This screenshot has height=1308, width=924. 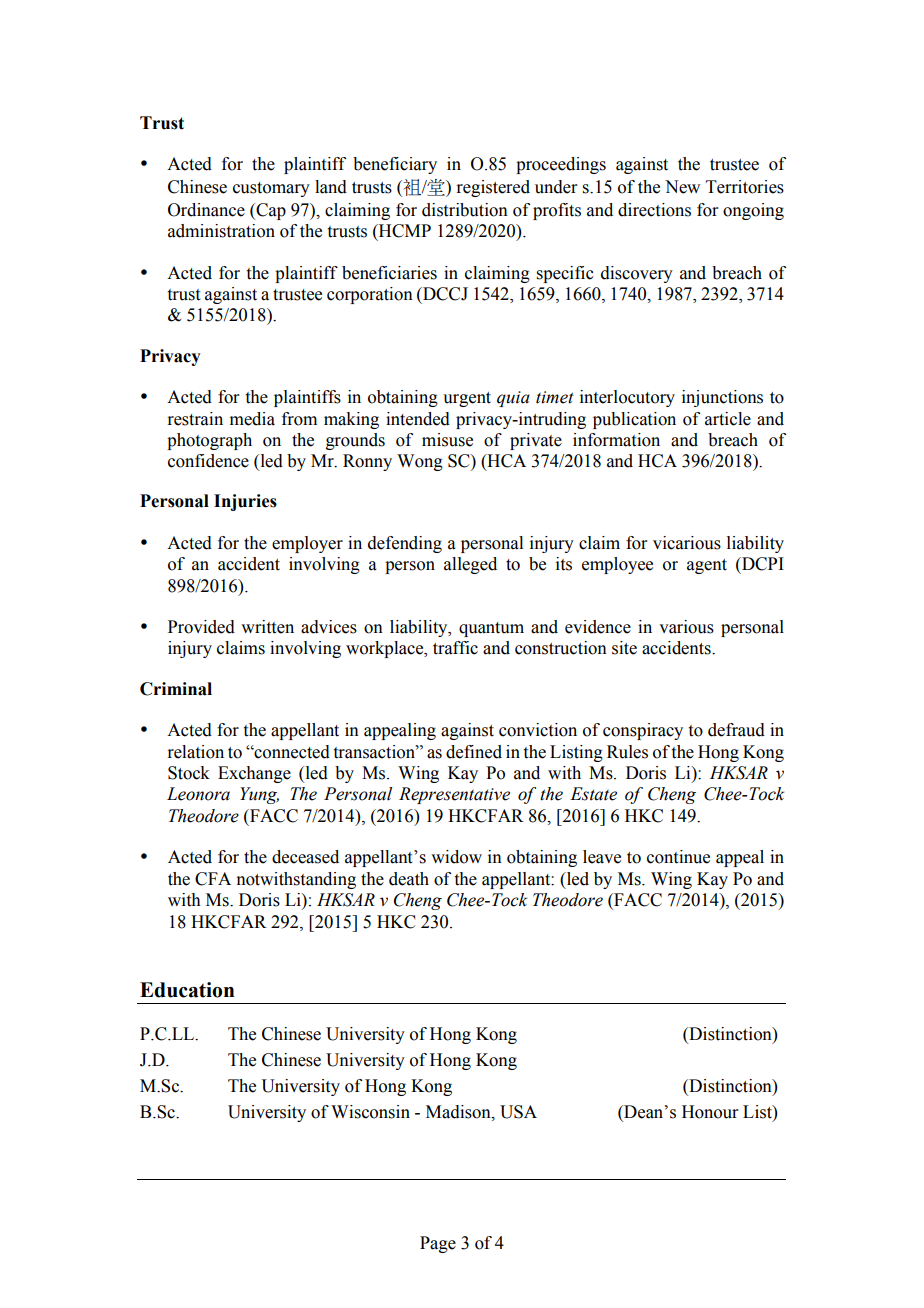 What do you see at coordinates (271, 189) in the screenshot?
I see `customary` at bounding box center [271, 189].
